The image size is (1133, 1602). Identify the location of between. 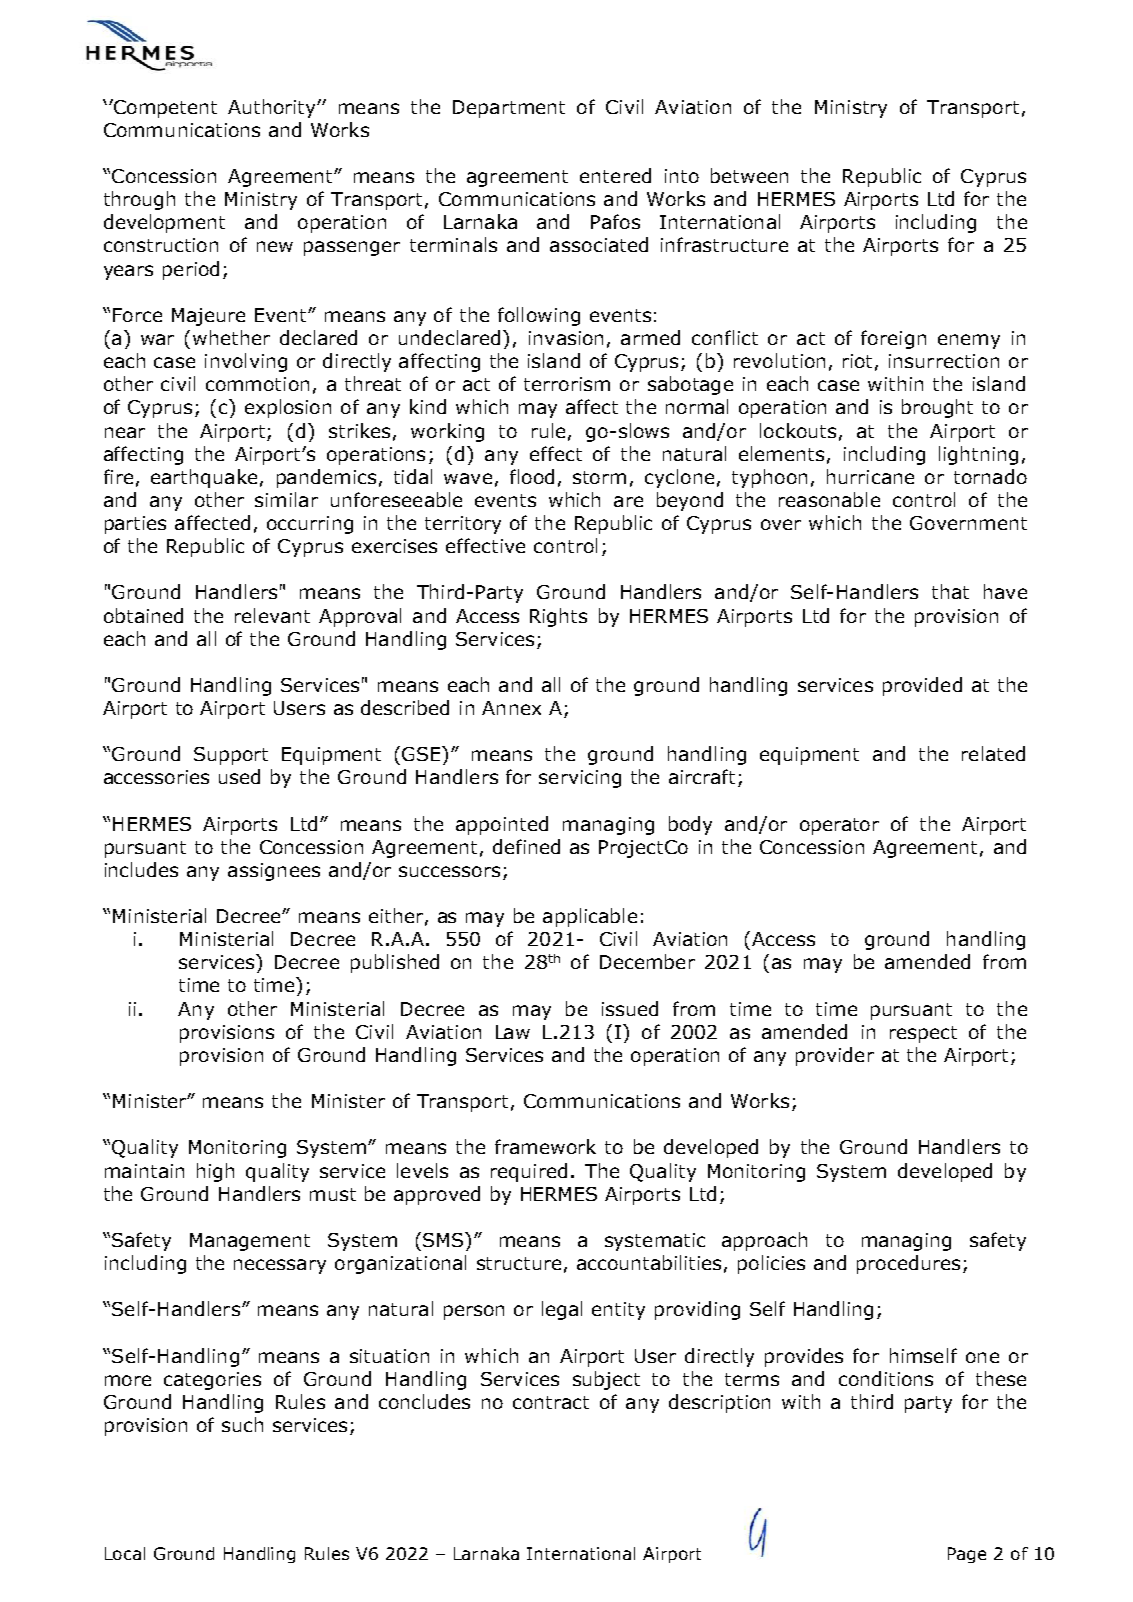
(749, 175).
